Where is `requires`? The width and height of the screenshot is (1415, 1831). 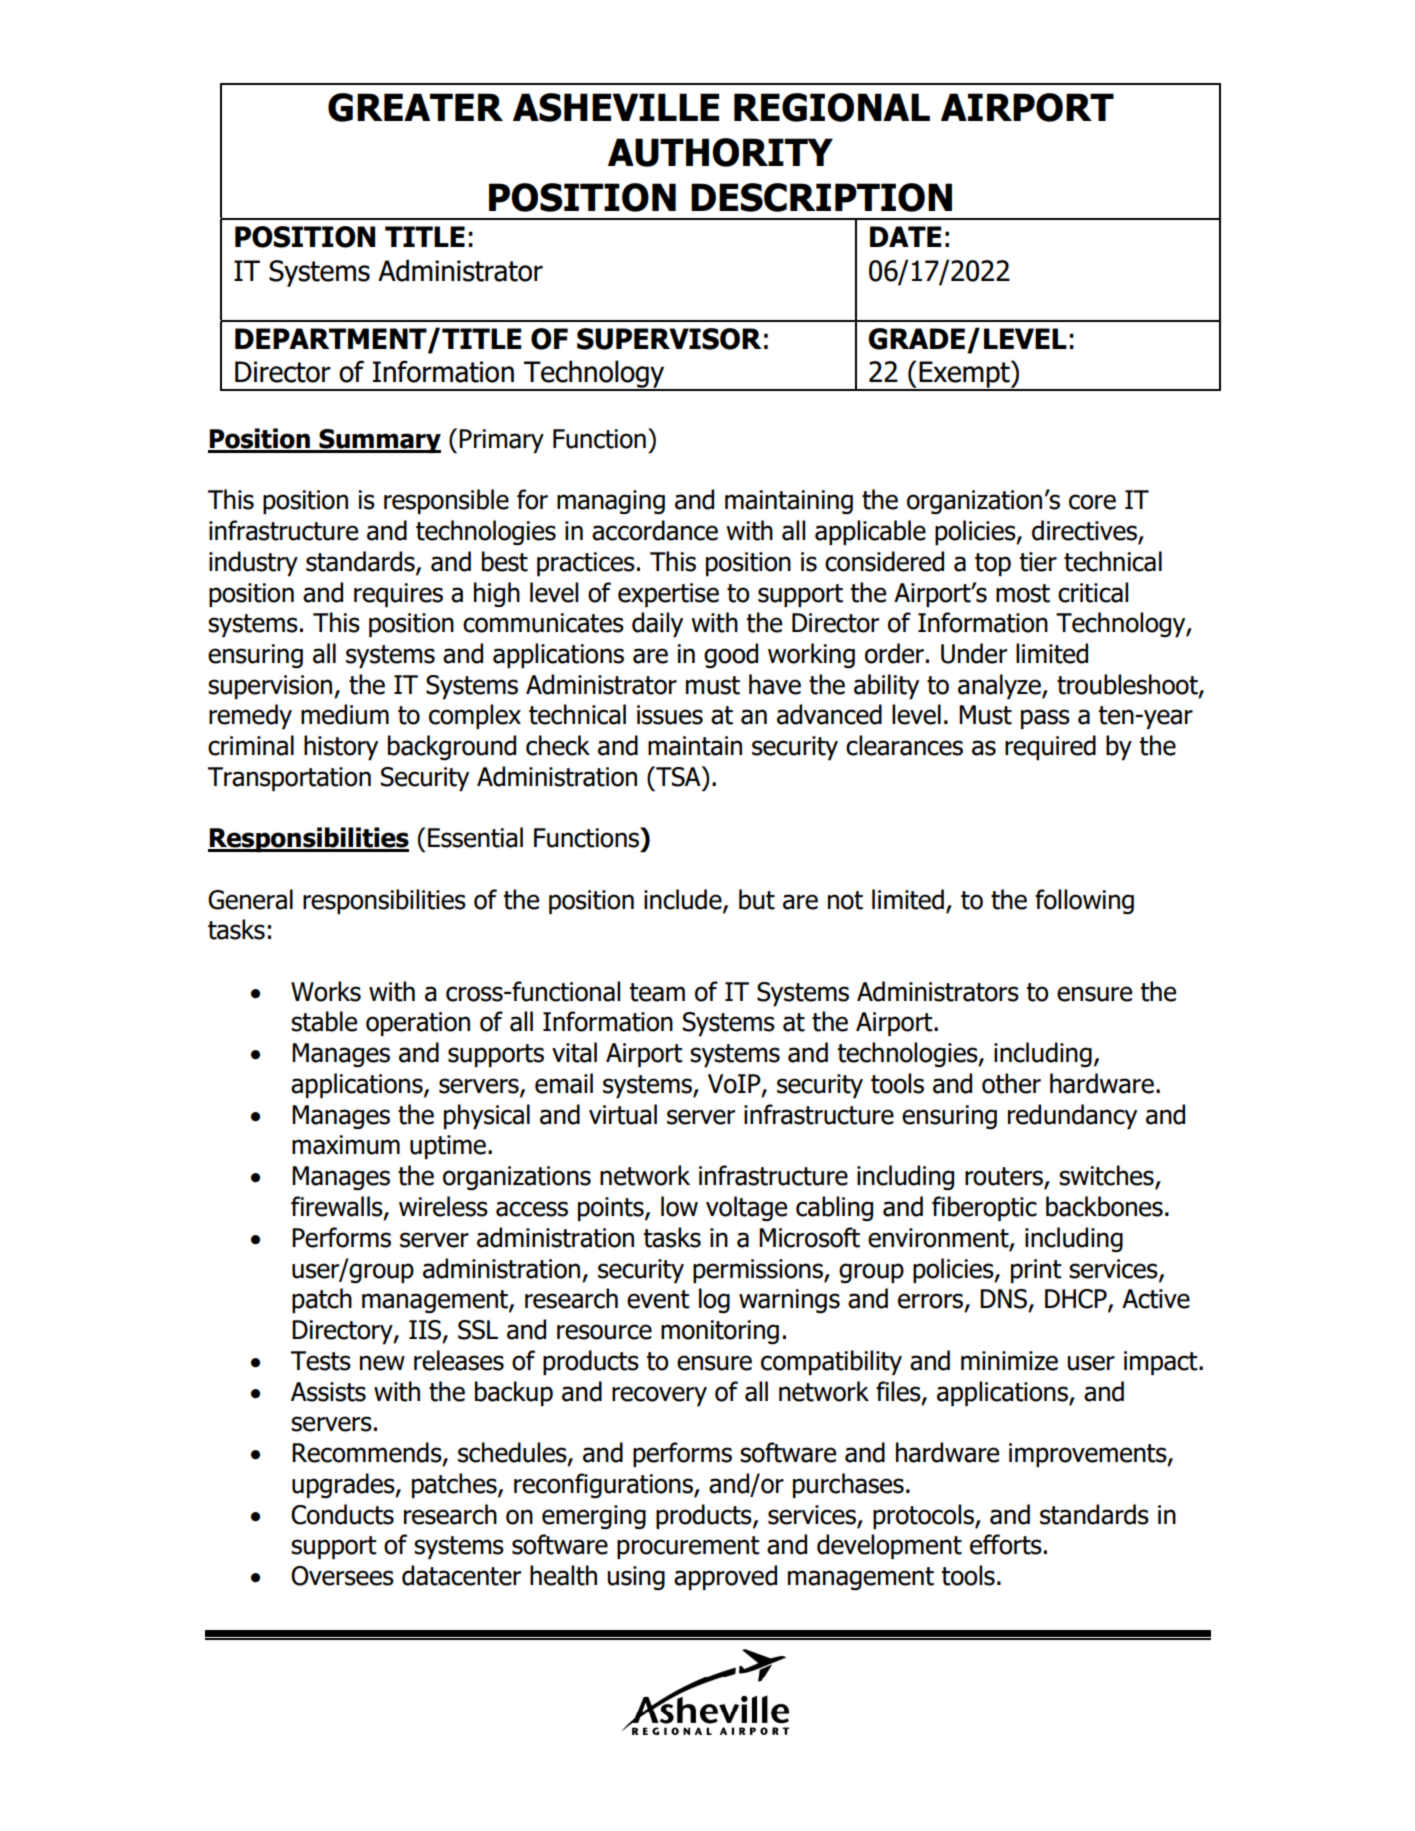
requires is located at coordinates (398, 595).
